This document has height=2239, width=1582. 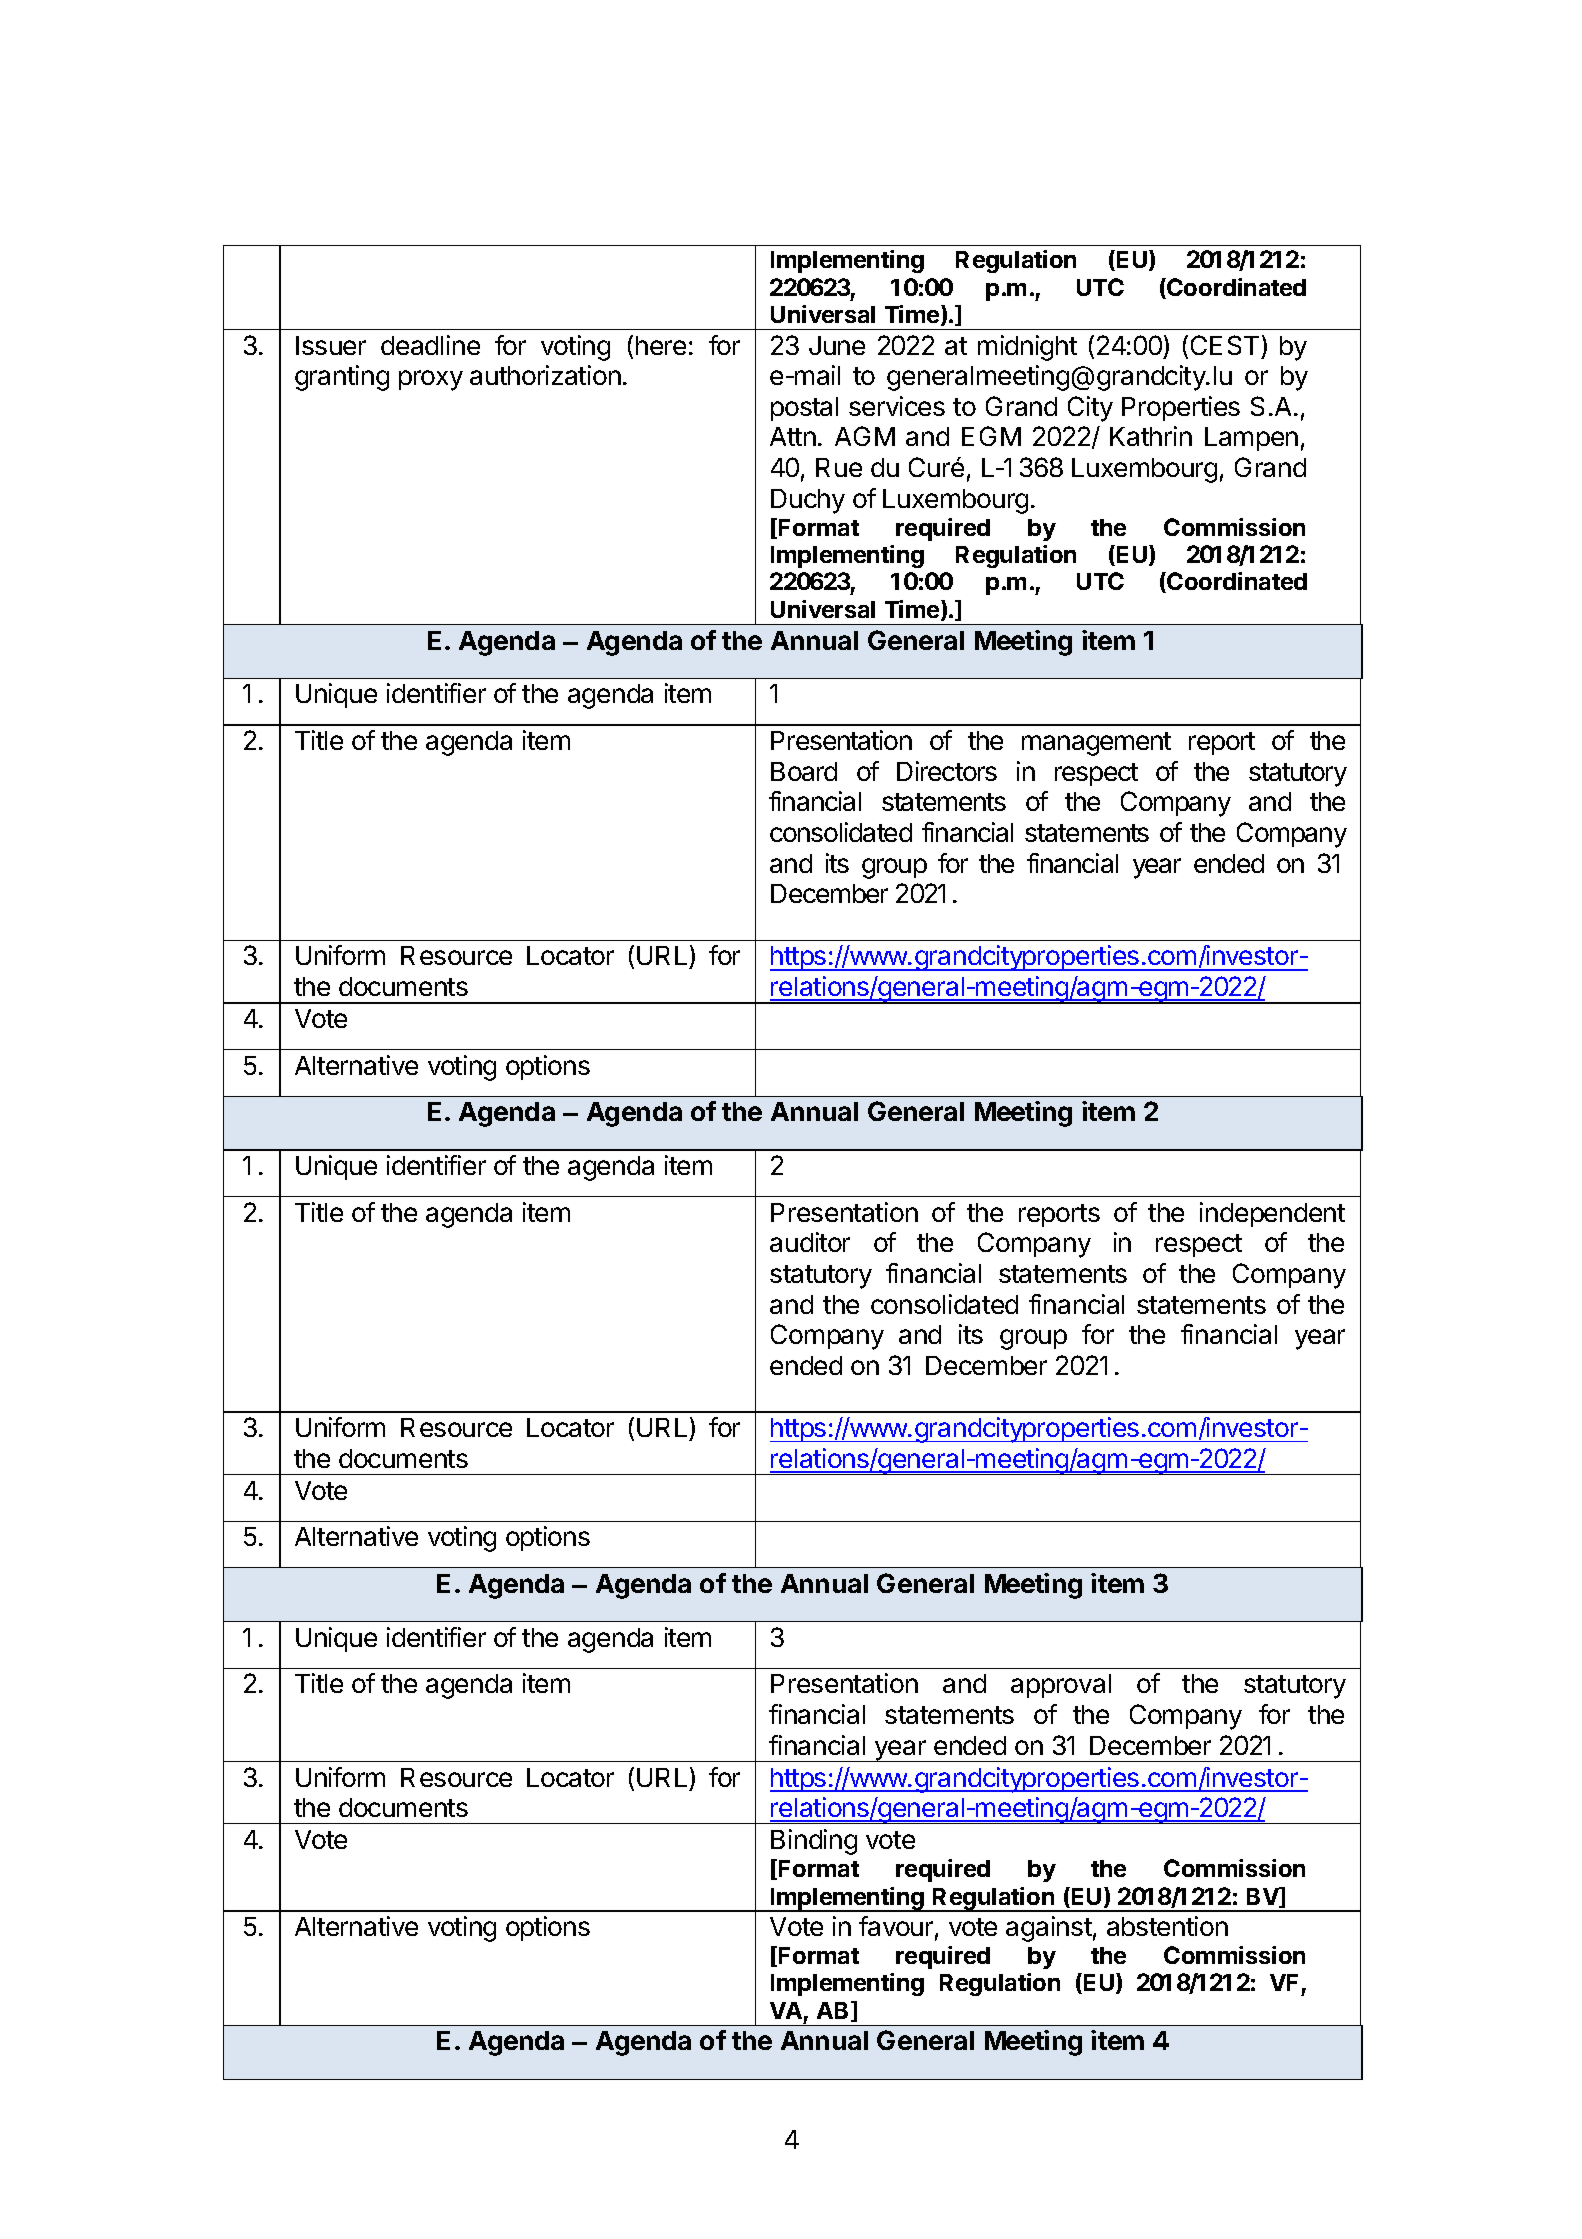 I want to click on proxy, so click(x=431, y=380).
